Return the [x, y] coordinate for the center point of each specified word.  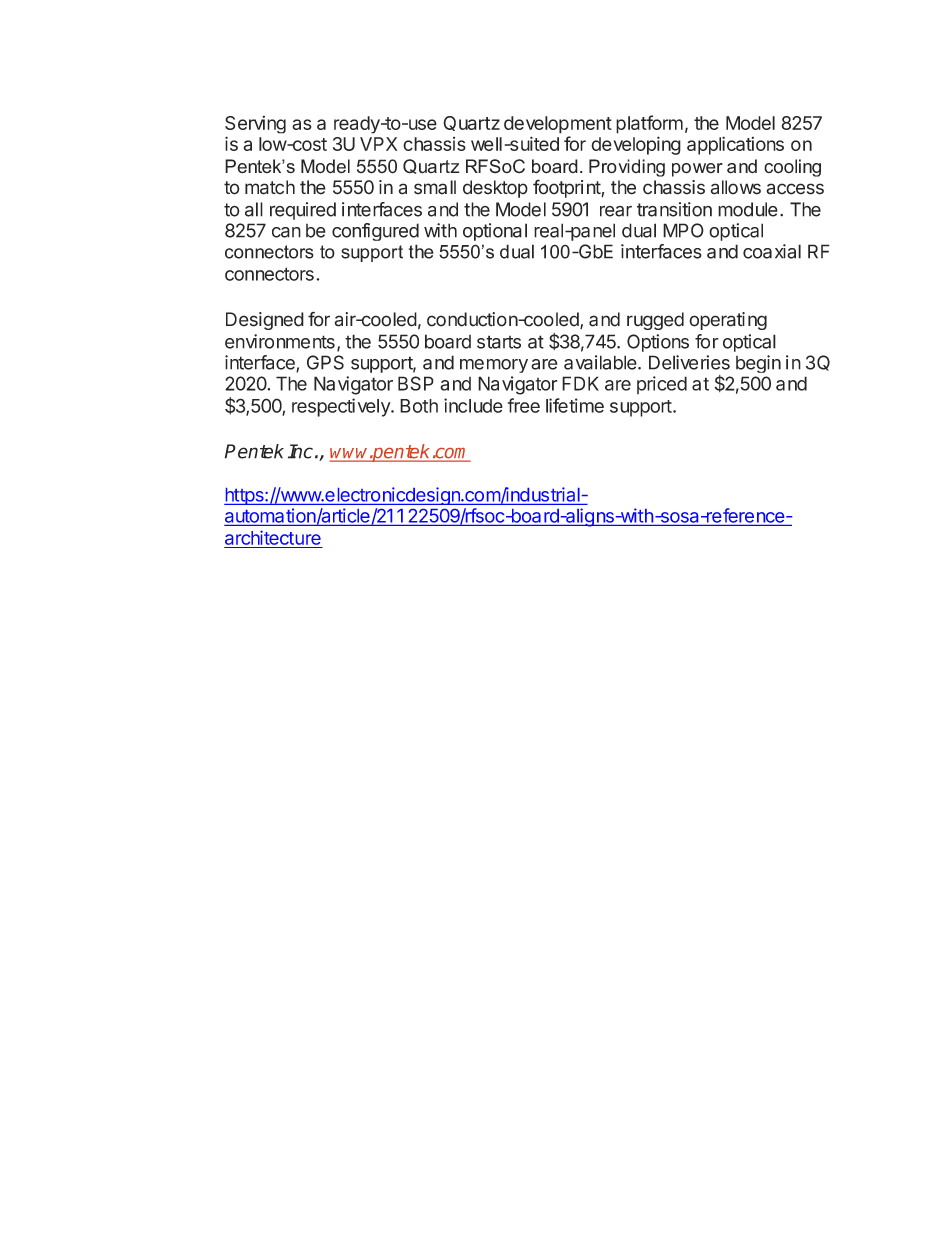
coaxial [772, 251]
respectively [342, 407]
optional [495, 232]
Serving [255, 125]
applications [735, 145]
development [558, 125]
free [524, 405]
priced [662, 385]
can [286, 232]
